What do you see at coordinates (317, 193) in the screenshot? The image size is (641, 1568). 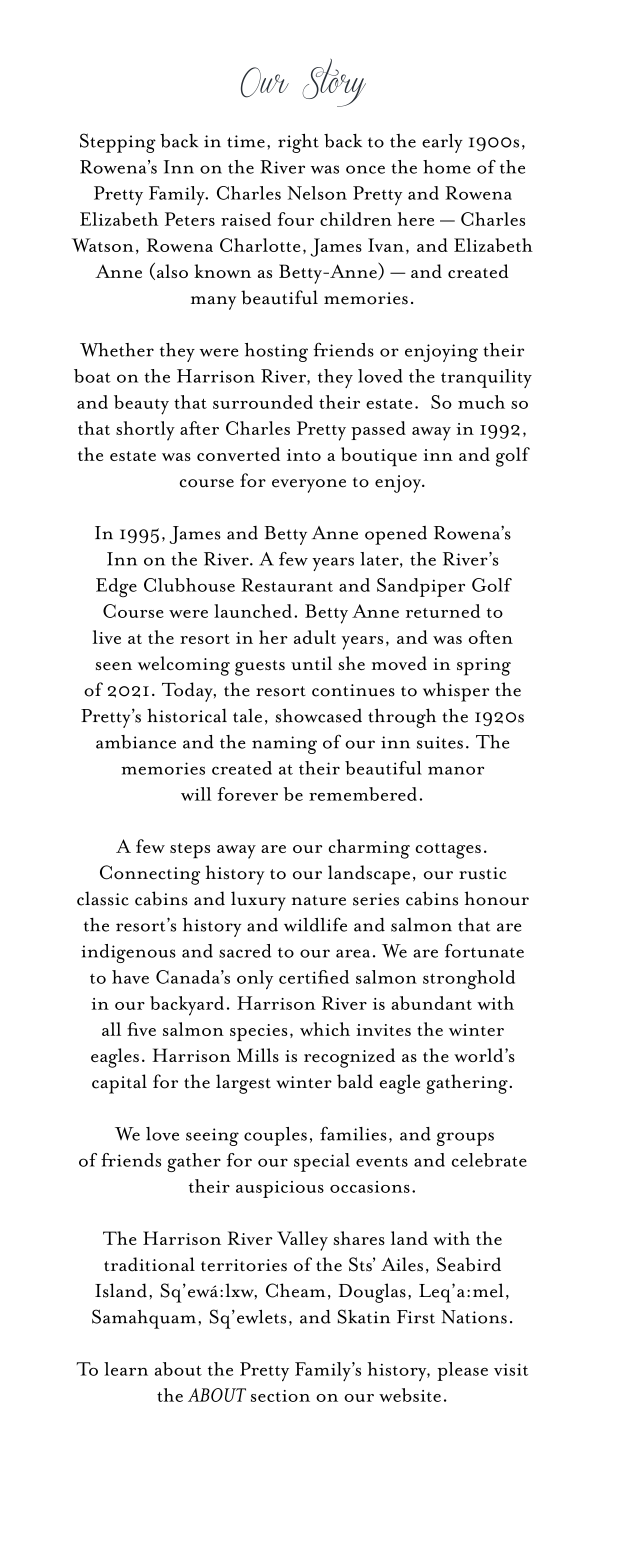 I see `Nelson` at bounding box center [317, 193].
